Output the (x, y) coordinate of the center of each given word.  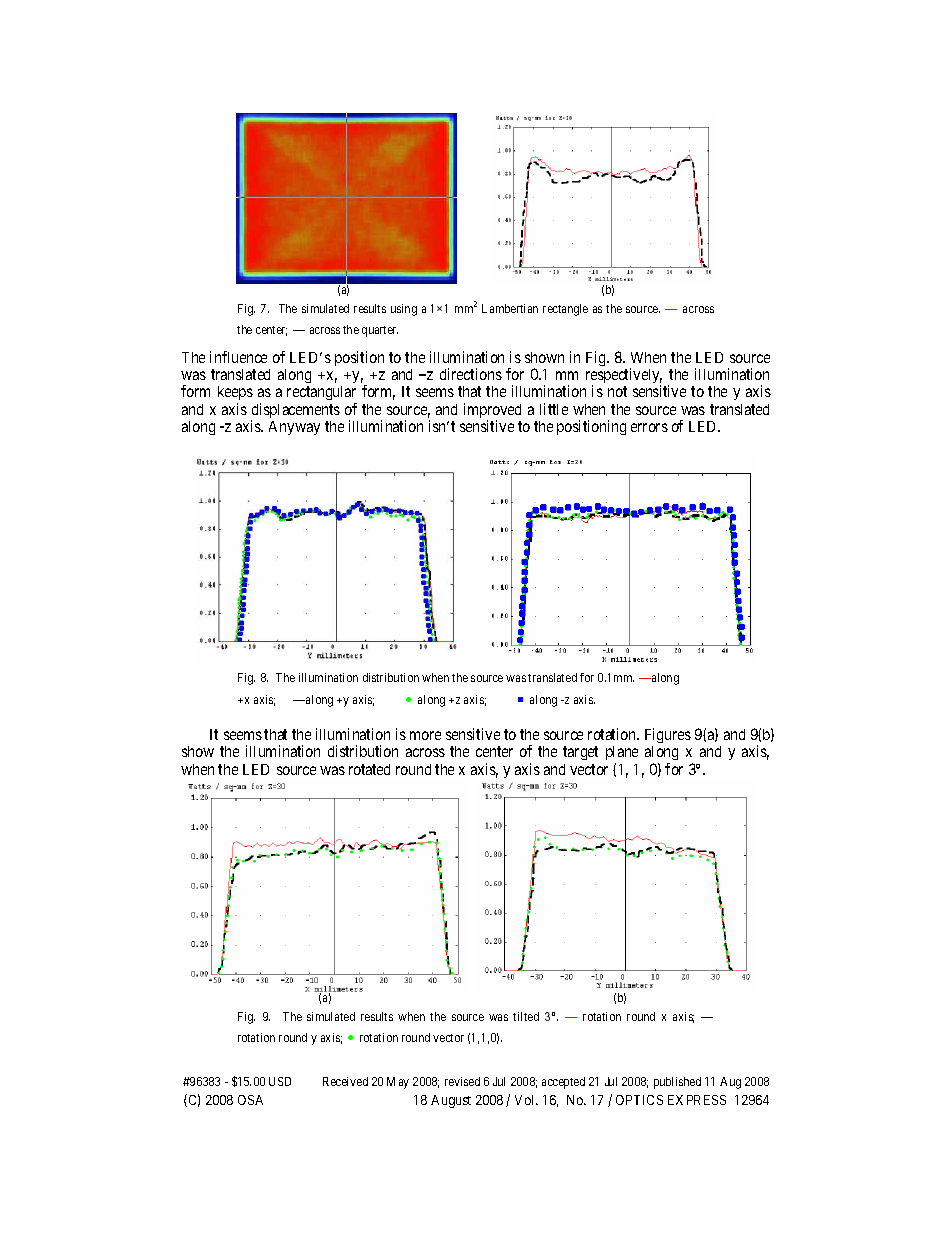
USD (280, 1081)
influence (238, 357)
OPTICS (639, 1100)
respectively (624, 377)
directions (471, 374)
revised (462, 1081)
